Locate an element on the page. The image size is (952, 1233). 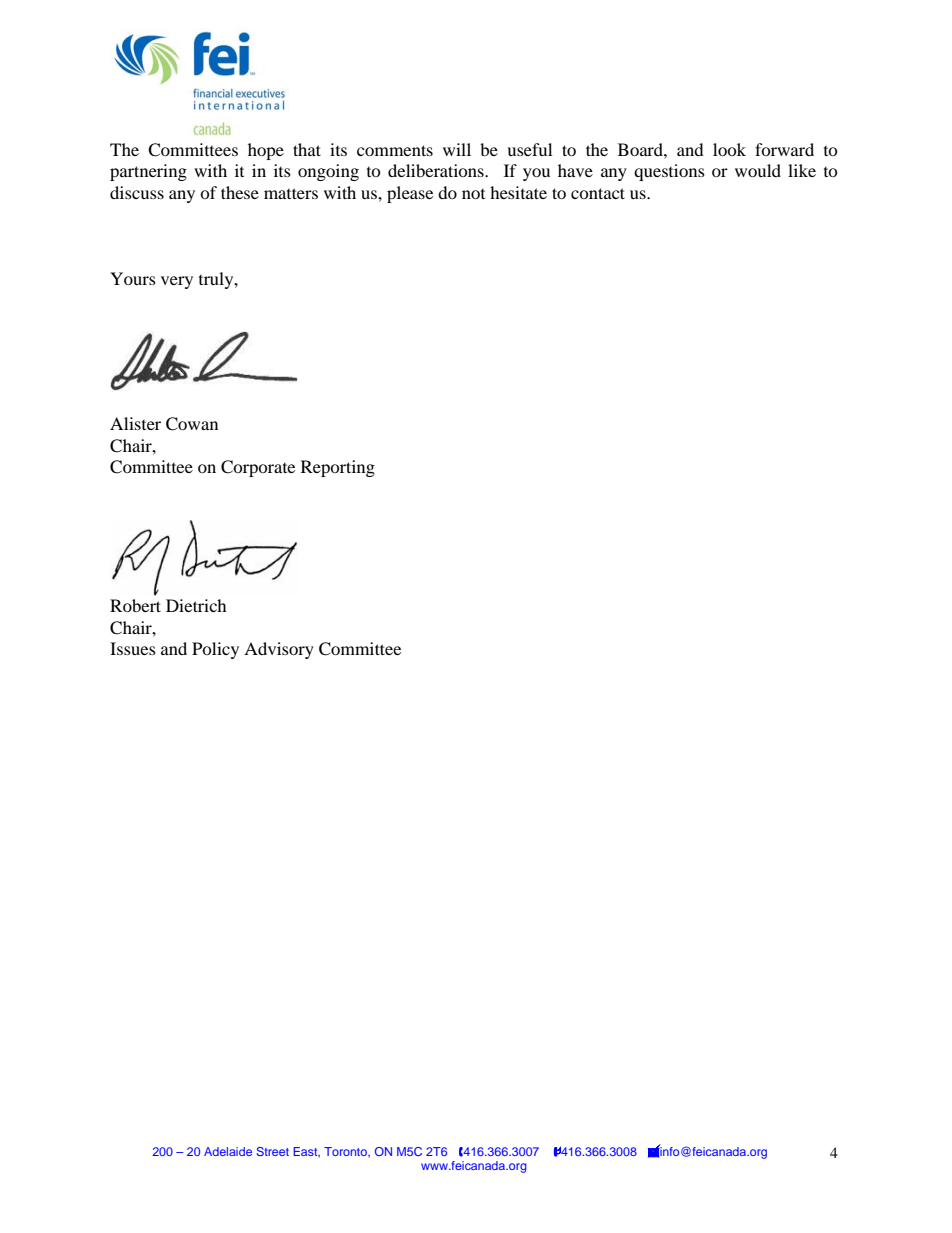
not is located at coordinates (473, 194).
